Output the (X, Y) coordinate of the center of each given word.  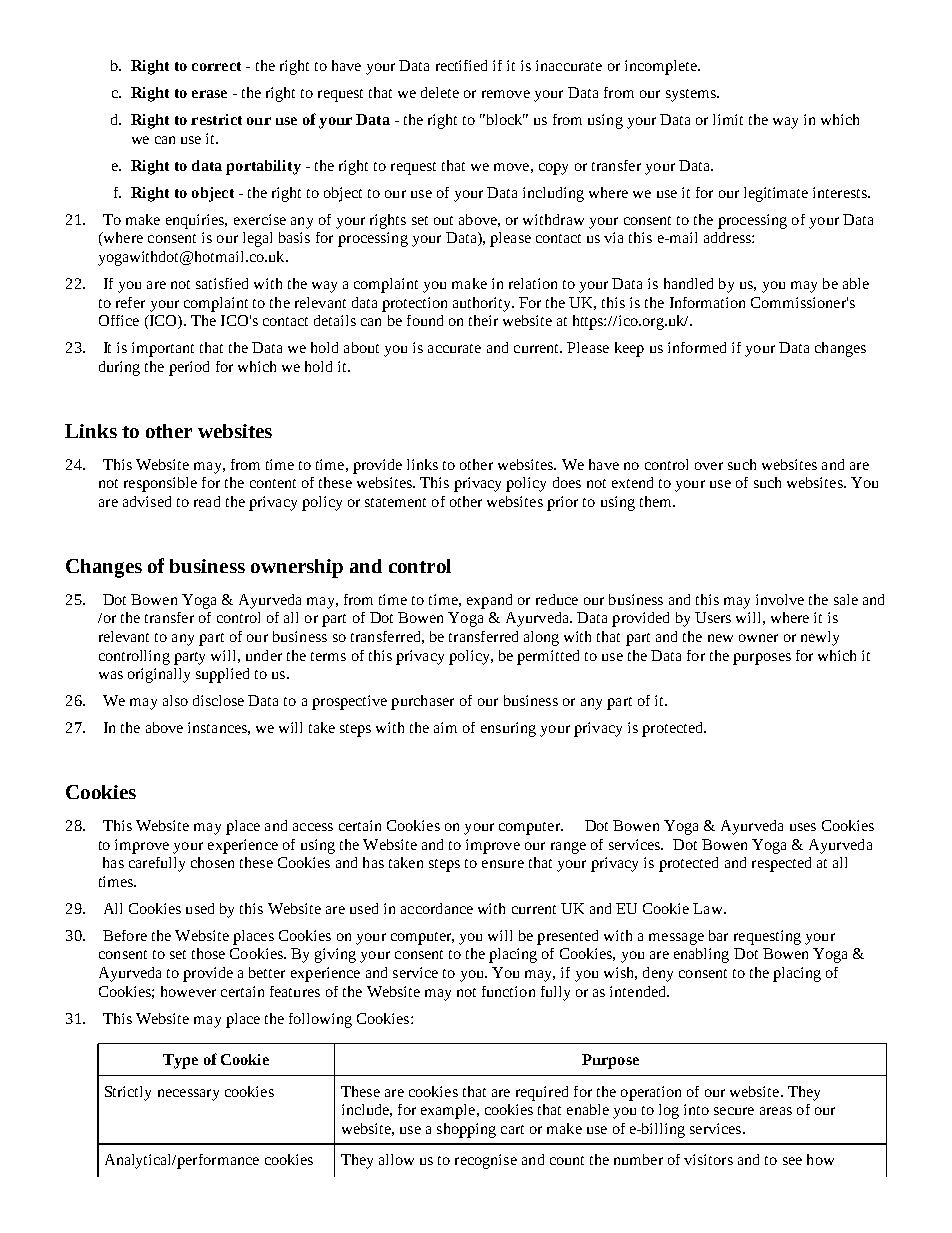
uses (803, 827)
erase (209, 94)
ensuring (508, 729)
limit (728, 119)
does (567, 482)
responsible (160, 484)
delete (440, 92)
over (709, 466)
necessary (188, 1095)
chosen (212, 862)
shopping (466, 1130)
